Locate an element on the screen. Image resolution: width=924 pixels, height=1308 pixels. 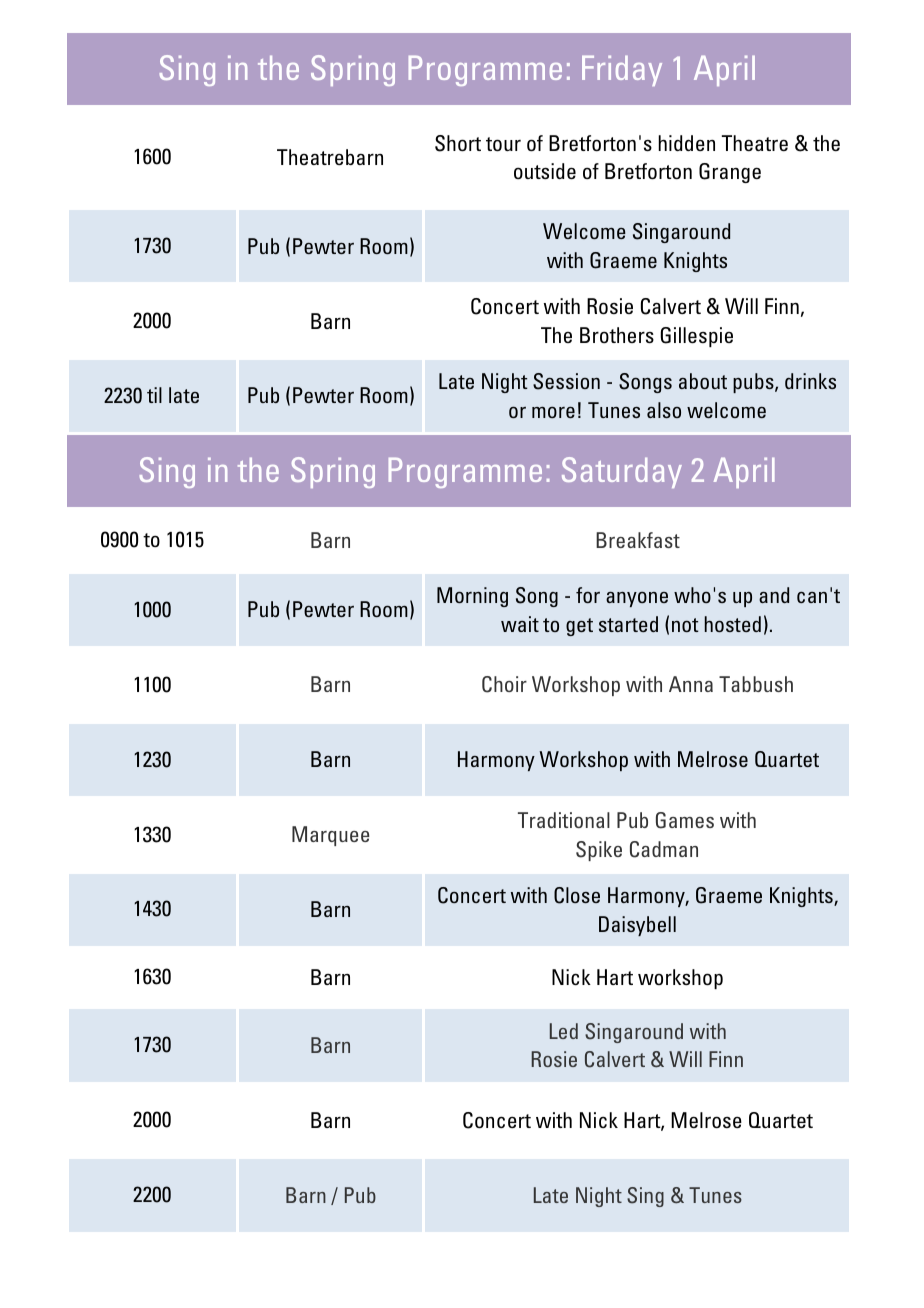
Led is located at coordinates (564, 1031).
